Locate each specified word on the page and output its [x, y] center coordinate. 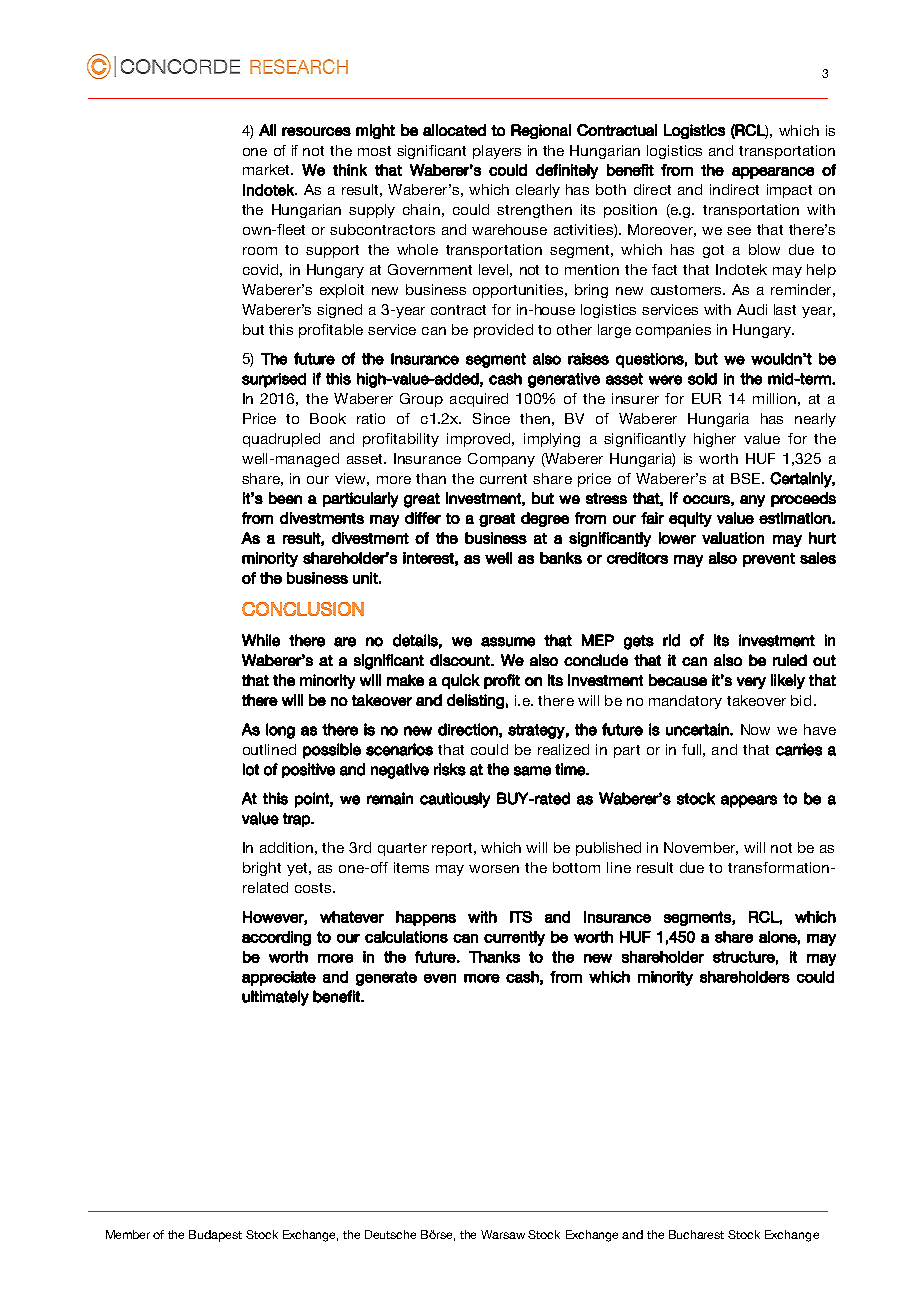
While [261, 640]
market [267, 169]
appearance [773, 173]
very [751, 683]
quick [461, 681]
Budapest [215, 1236]
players [497, 152]
